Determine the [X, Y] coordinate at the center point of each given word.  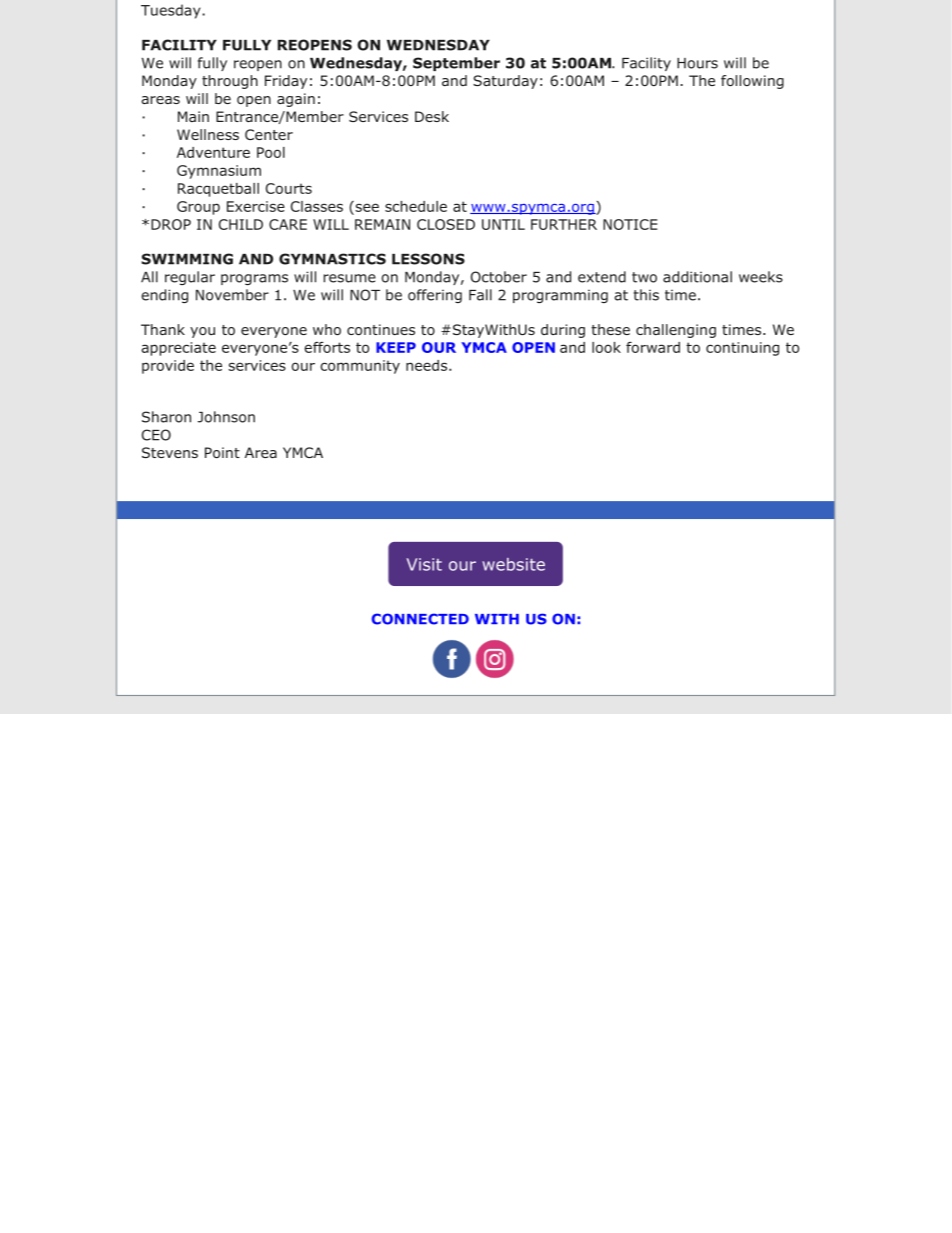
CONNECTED [420, 619]
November [232, 295]
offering [435, 296]
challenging [676, 331]
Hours [697, 63]
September [456, 64]
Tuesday [172, 11]
